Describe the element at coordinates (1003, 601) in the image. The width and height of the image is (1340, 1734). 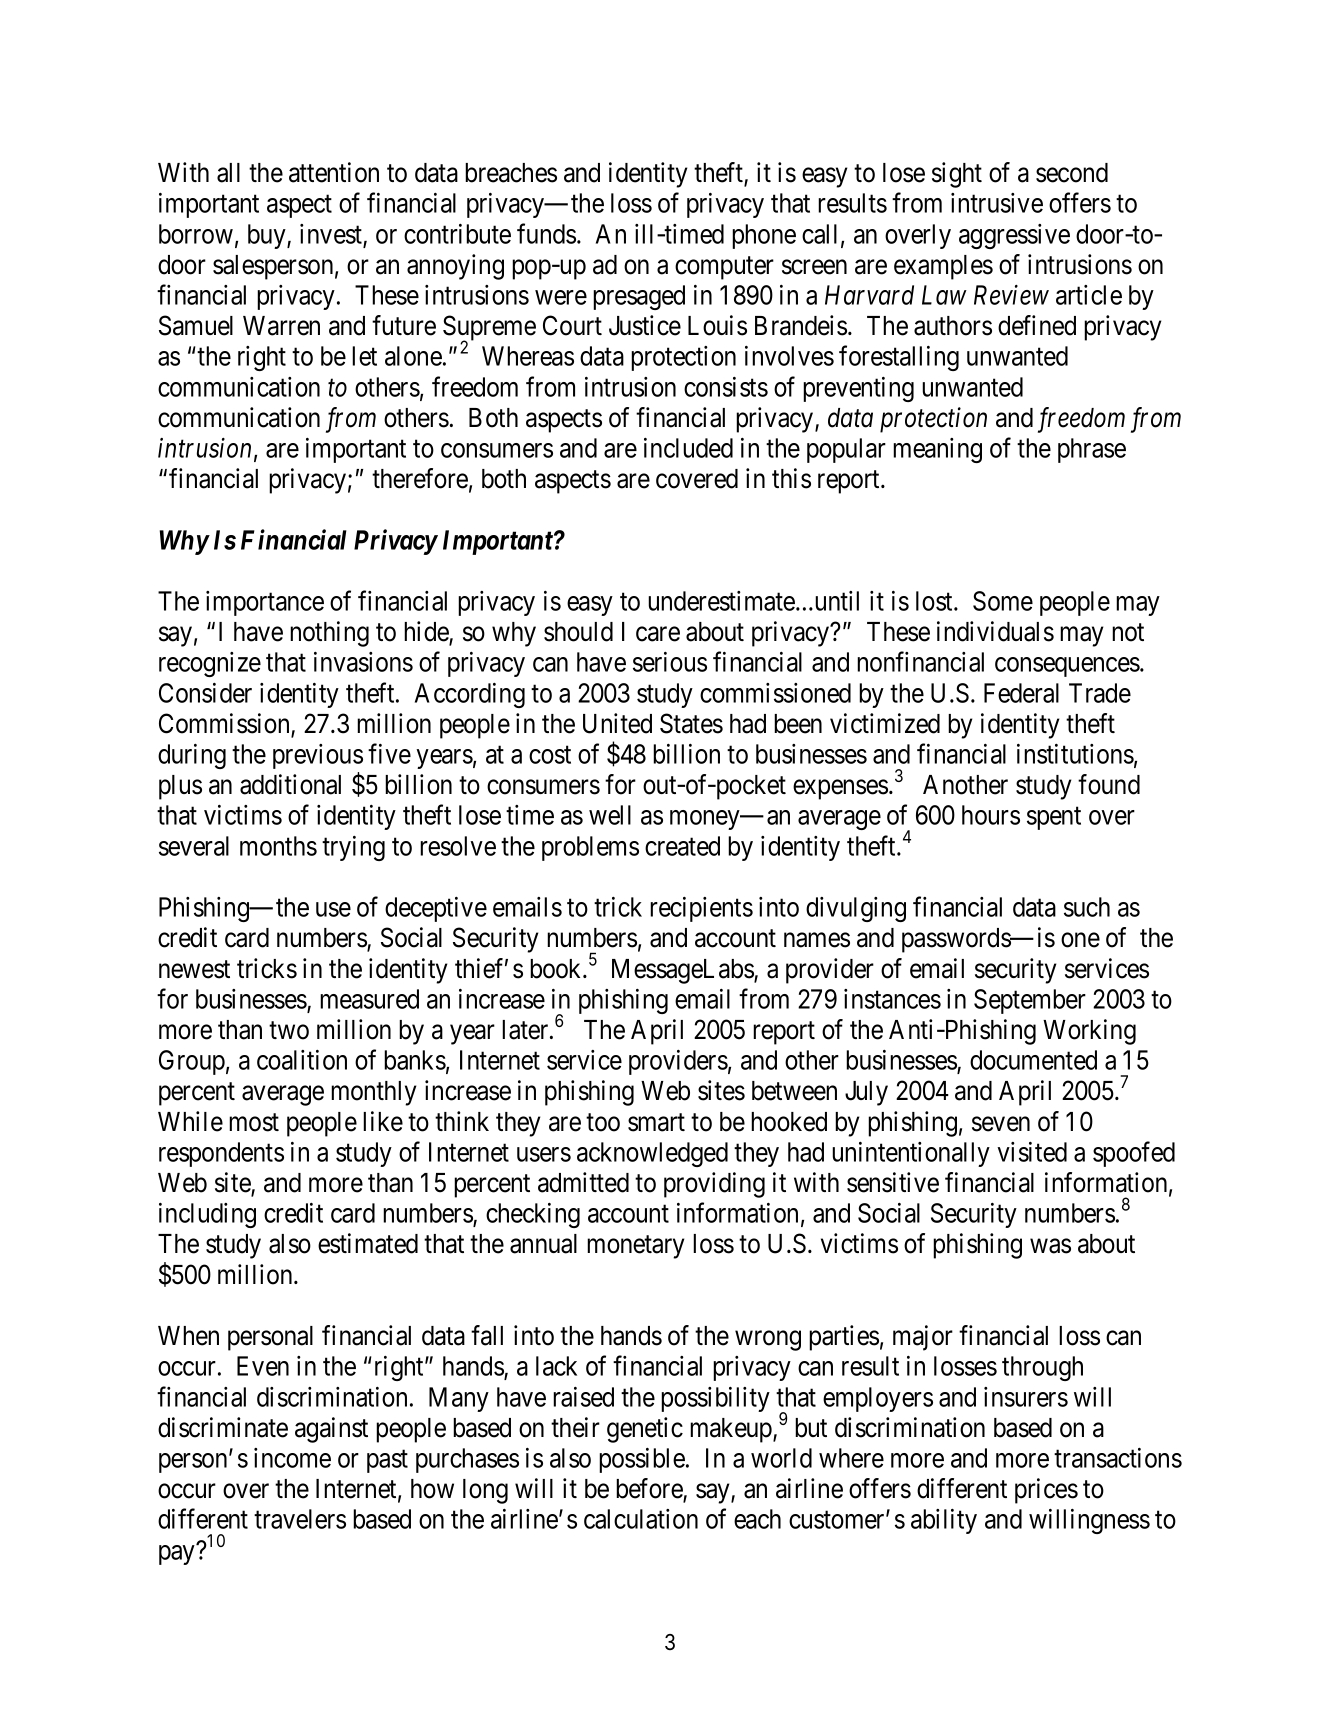
I see `Some` at that location.
